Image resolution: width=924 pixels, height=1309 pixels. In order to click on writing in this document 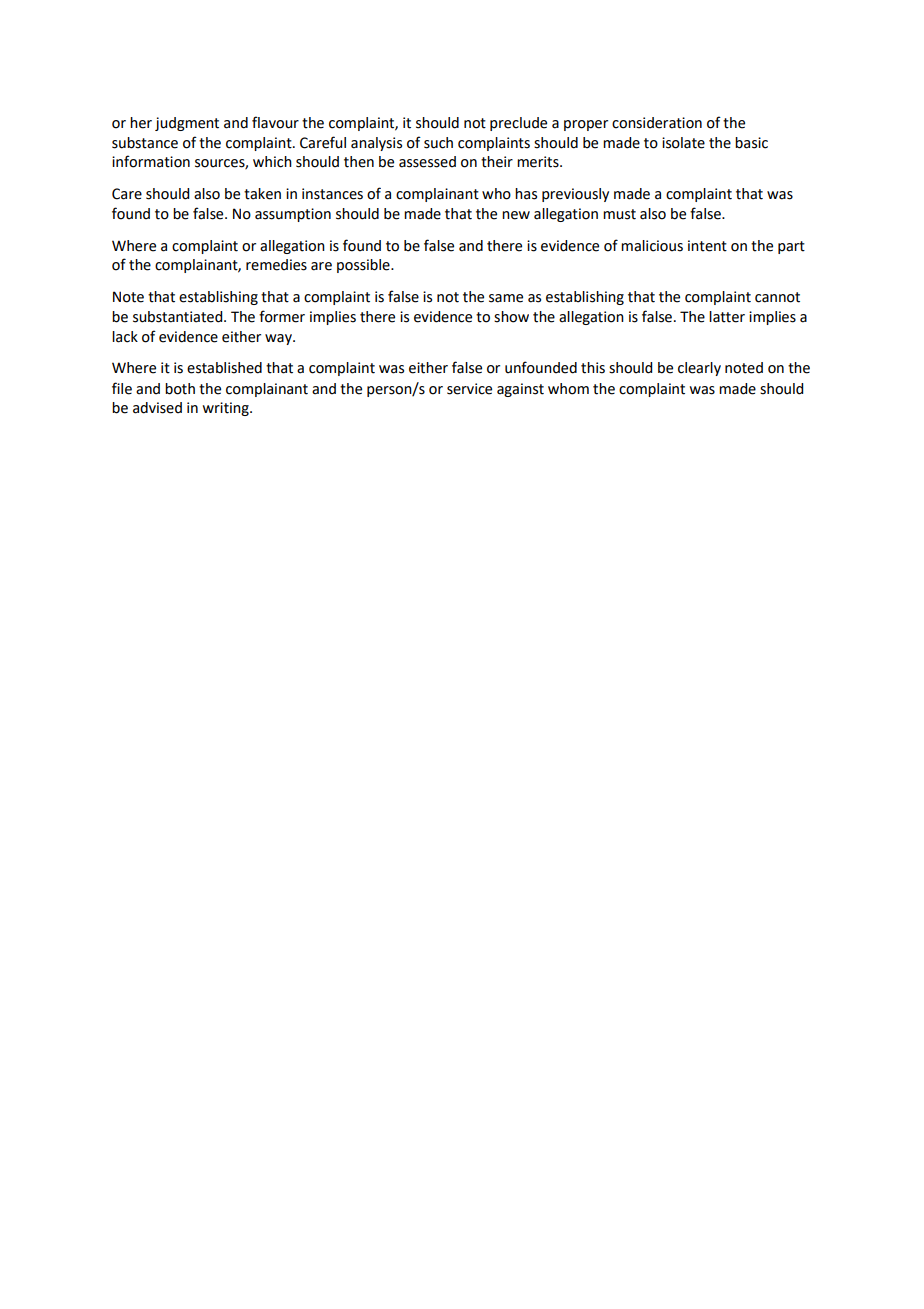, I will do `click(227, 409)`.
